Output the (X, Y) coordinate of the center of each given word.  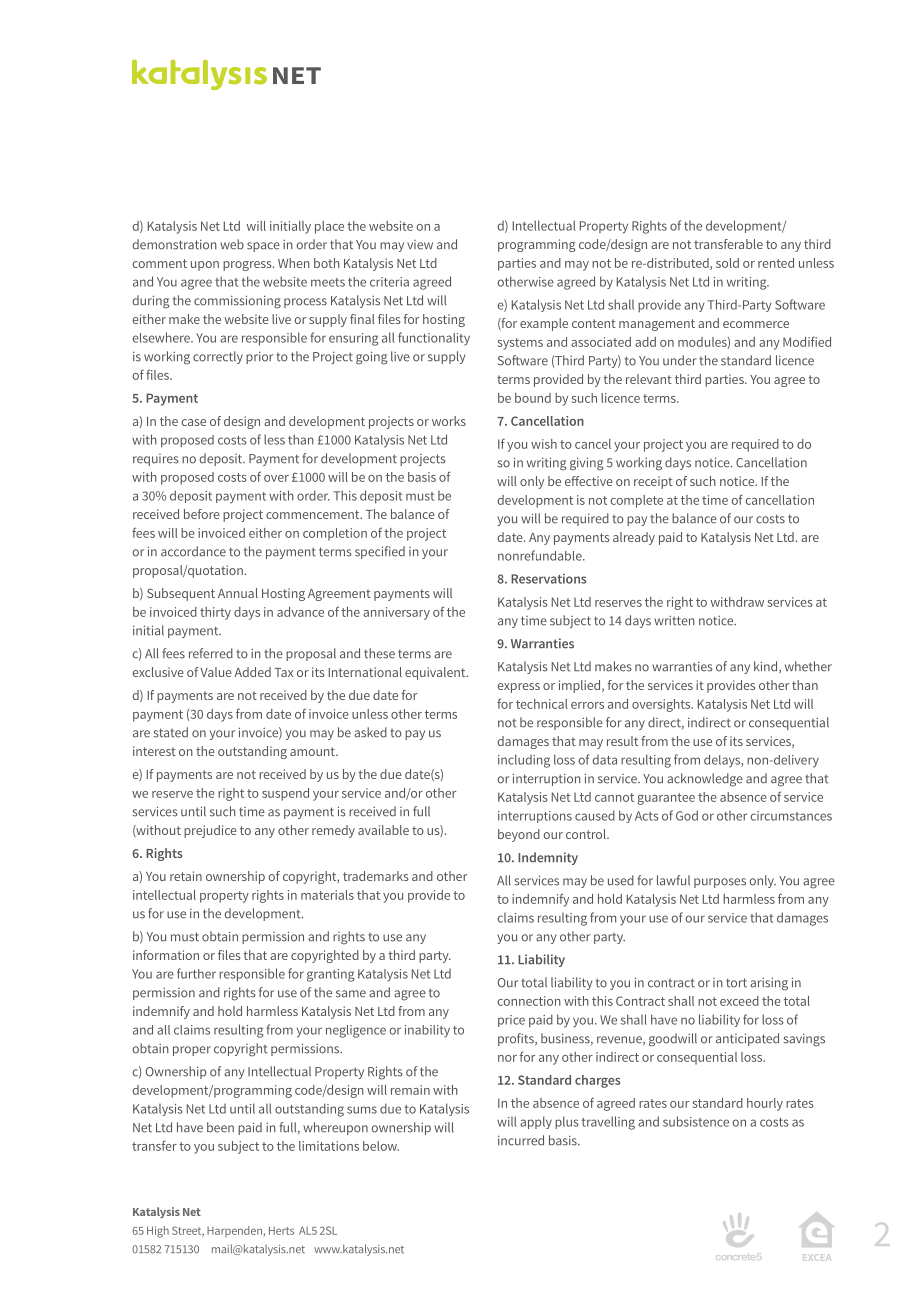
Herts (281, 1230)
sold (727, 263)
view (420, 245)
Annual (238, 593)
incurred (521, 1140)
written (674, 621)
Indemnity (548, 858)
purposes (720, 883)
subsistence (696, 1121)
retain (186, 876)
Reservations (548, 579)
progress (248, 266)
